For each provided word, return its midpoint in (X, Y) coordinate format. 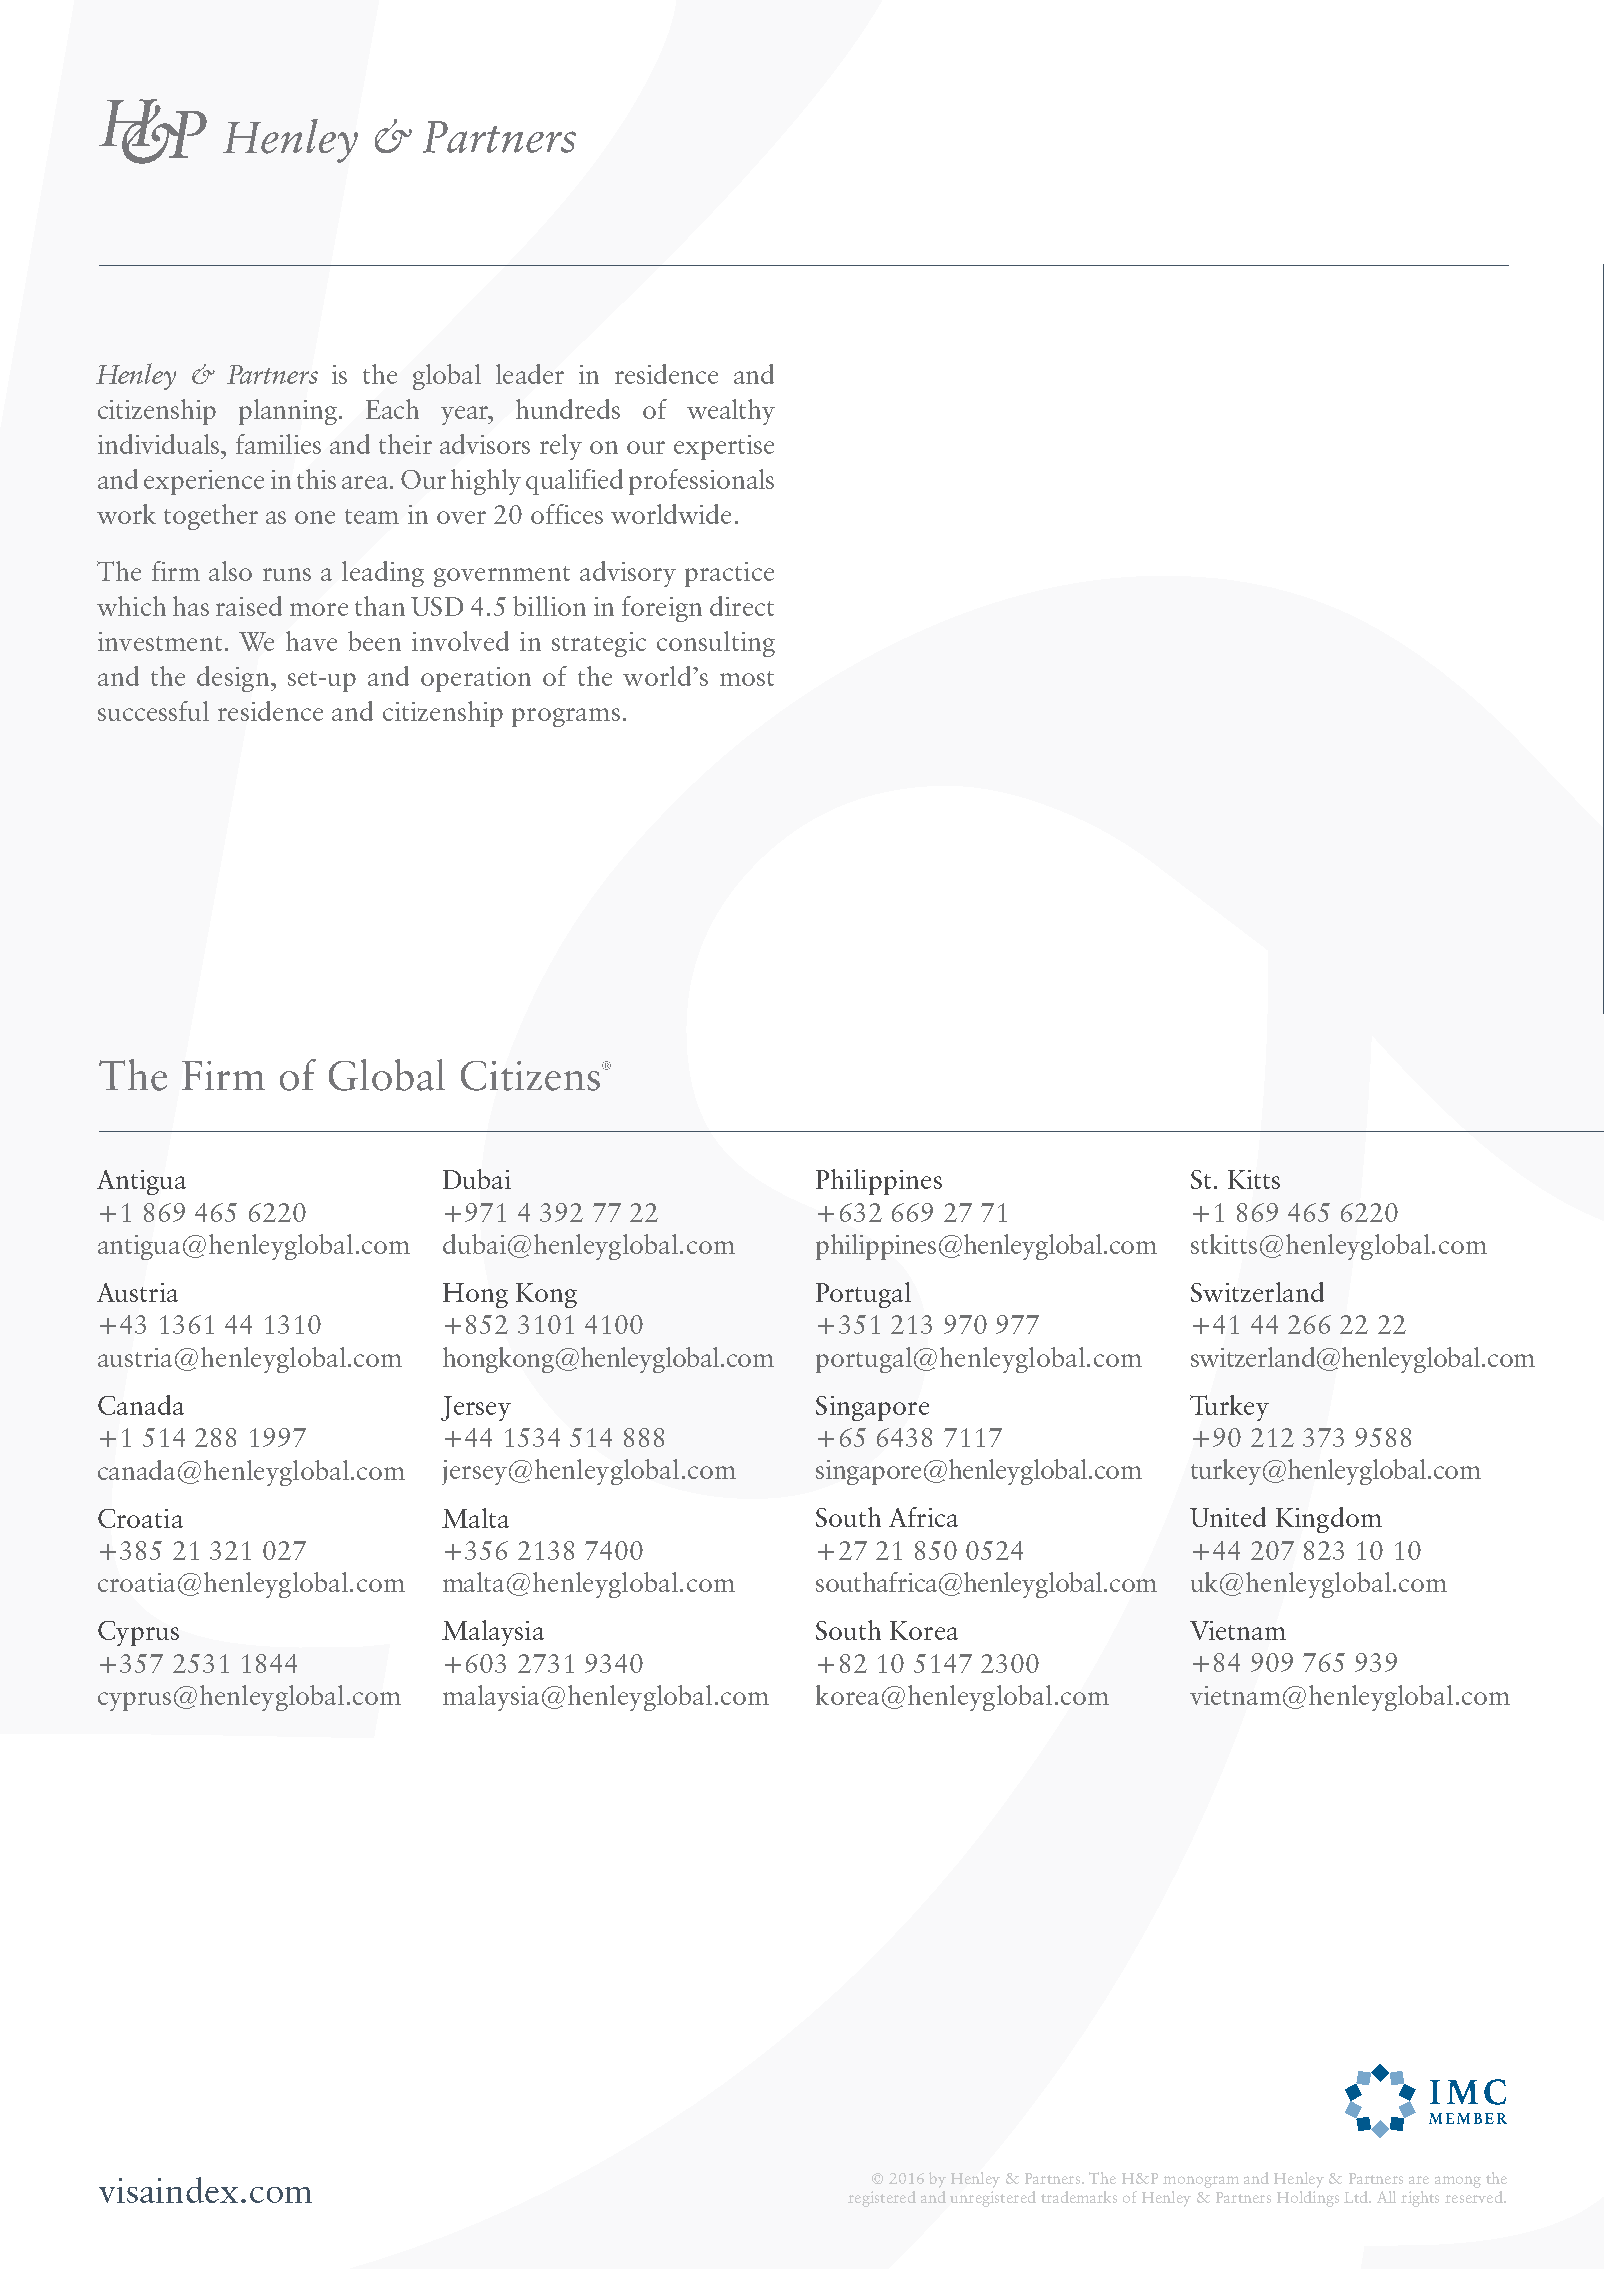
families (278, 444)
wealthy (731, 412)
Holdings (1308, 2199)
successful (153, 711)
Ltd (1357, 2197)
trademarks (1079, 2197)
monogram (1201, 2182)
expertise (724, 447)
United (1228, 1517)
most (747, 678)
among (1458, 2182)
